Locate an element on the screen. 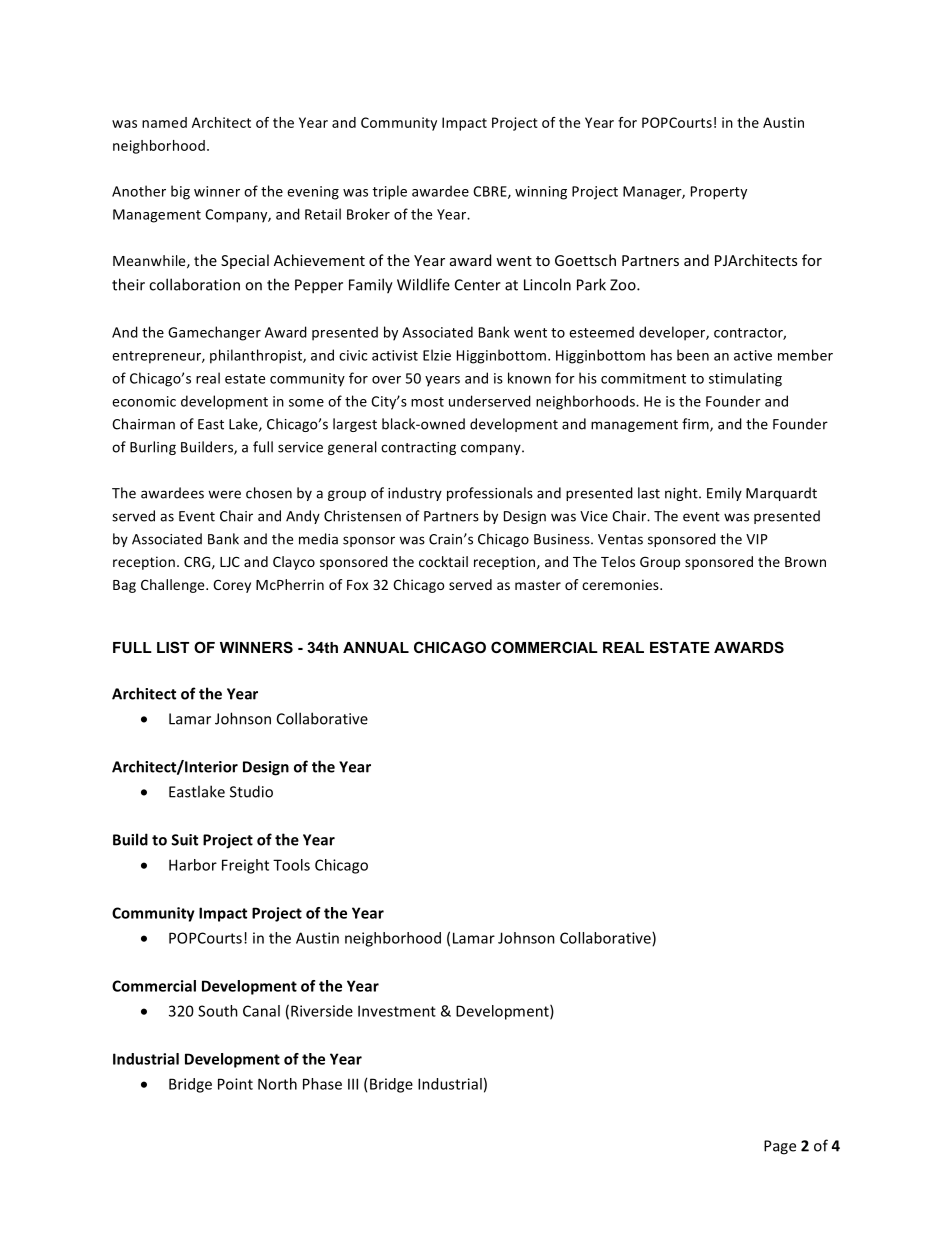 This screenshot has height=1233, width=952. triple is located at coordinates (390, 192).
